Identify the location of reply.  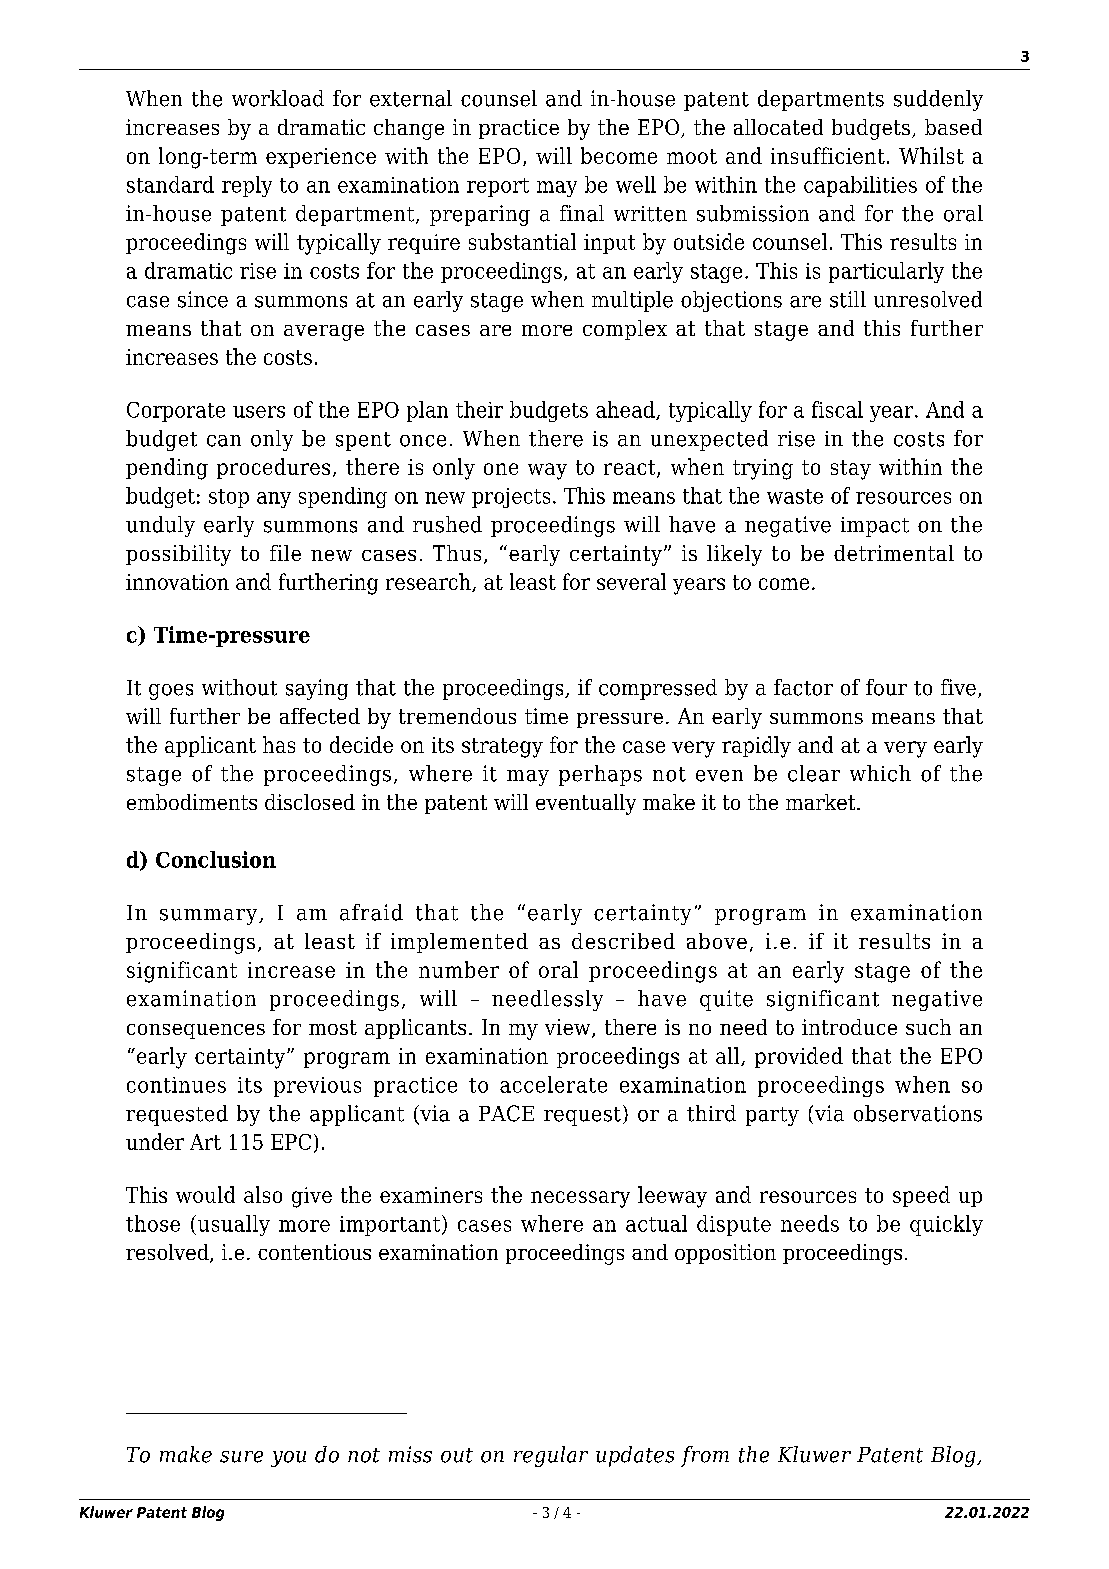
(247, 186).
